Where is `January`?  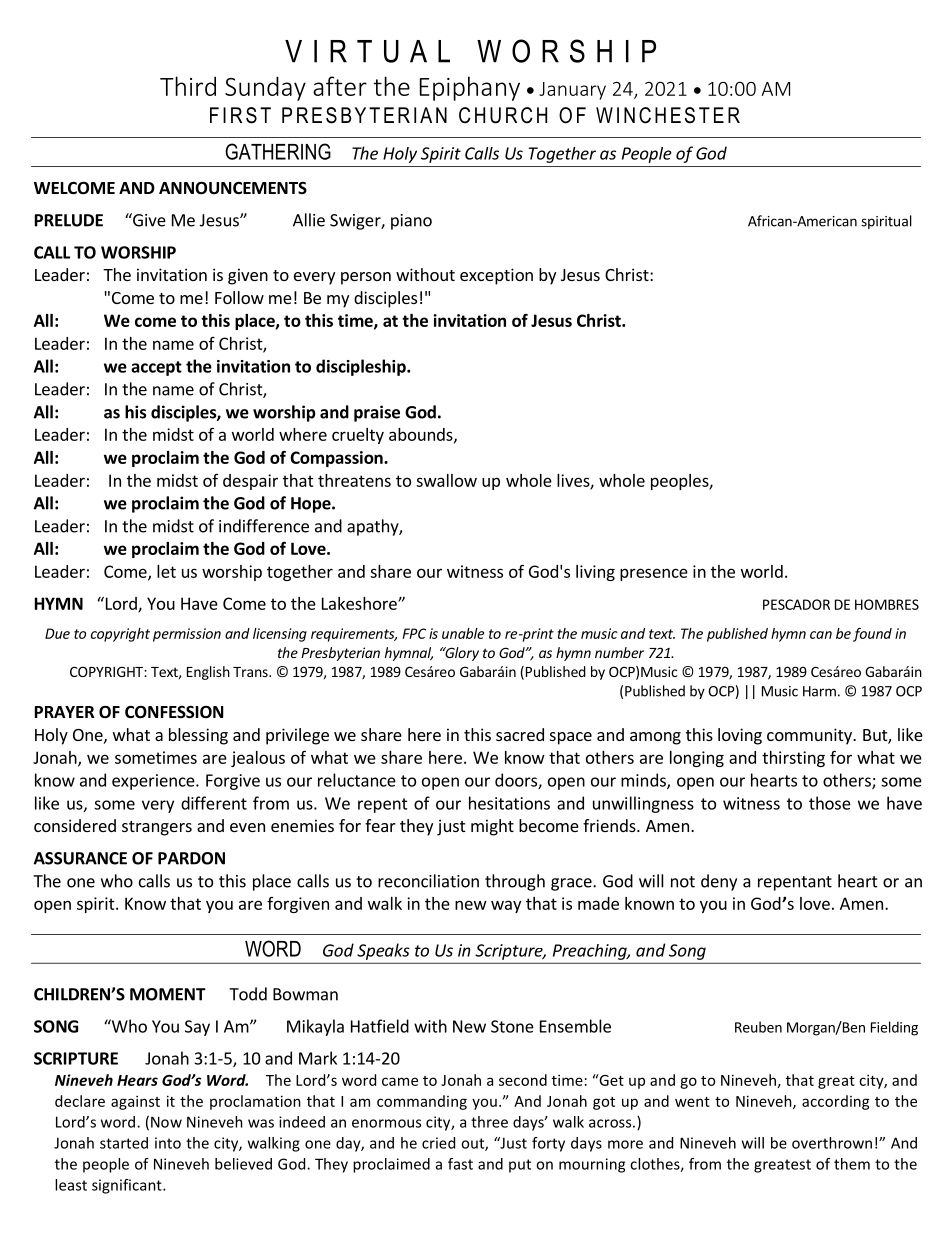
January is located at coordinates (572, 91).
